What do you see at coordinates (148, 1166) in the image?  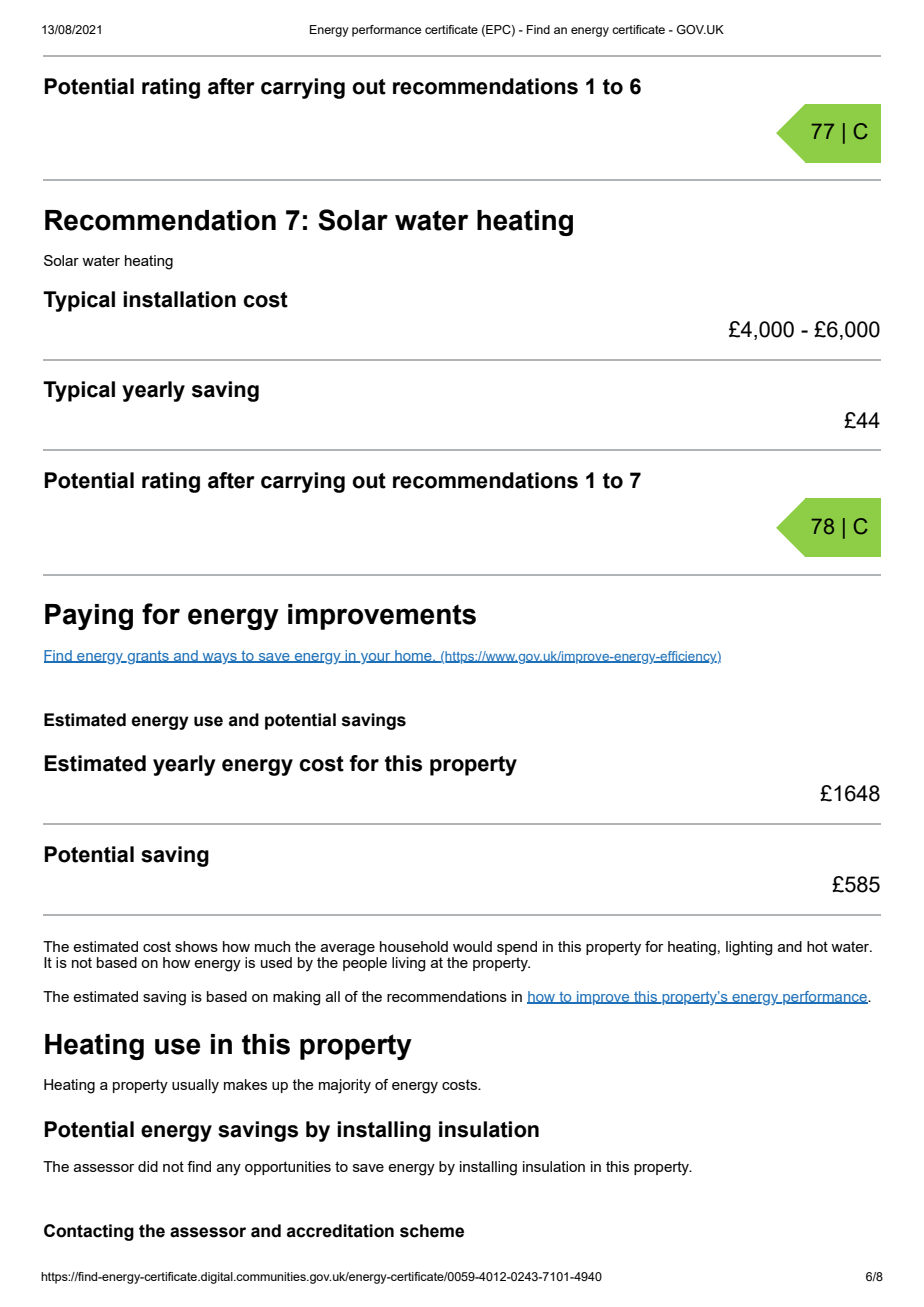 I see `did` at bounding box center [148, 1166].
